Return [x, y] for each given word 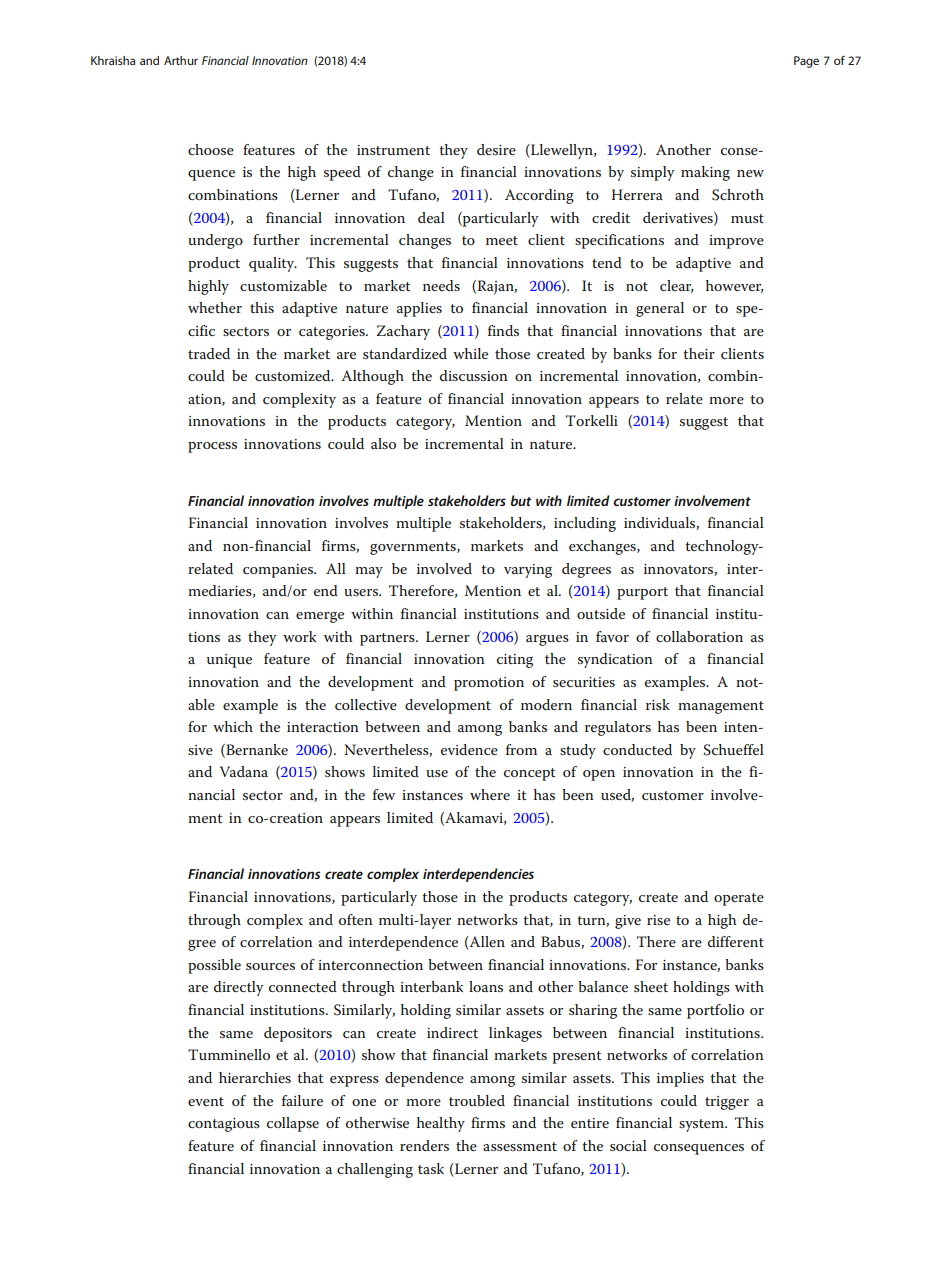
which [233, 726]
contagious [224, 1125]
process [212, 447]
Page [806, 62]
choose [211, 149]
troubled [477, 1100]
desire [496, 149]
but [521, 500]
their [699, 353]
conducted [637, 749]
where [490, 794]
